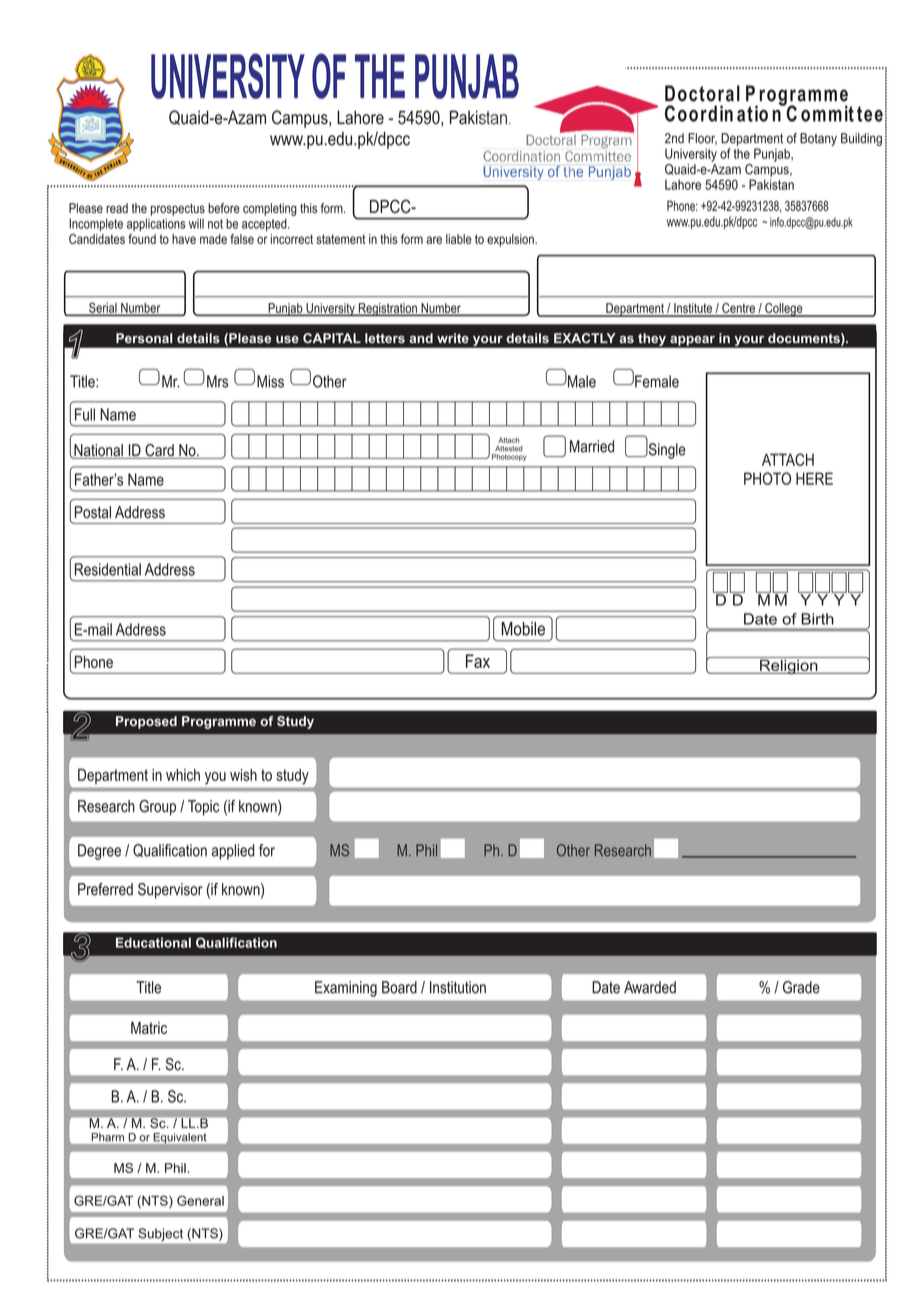  I want to click on General, so click(200, 1200).
